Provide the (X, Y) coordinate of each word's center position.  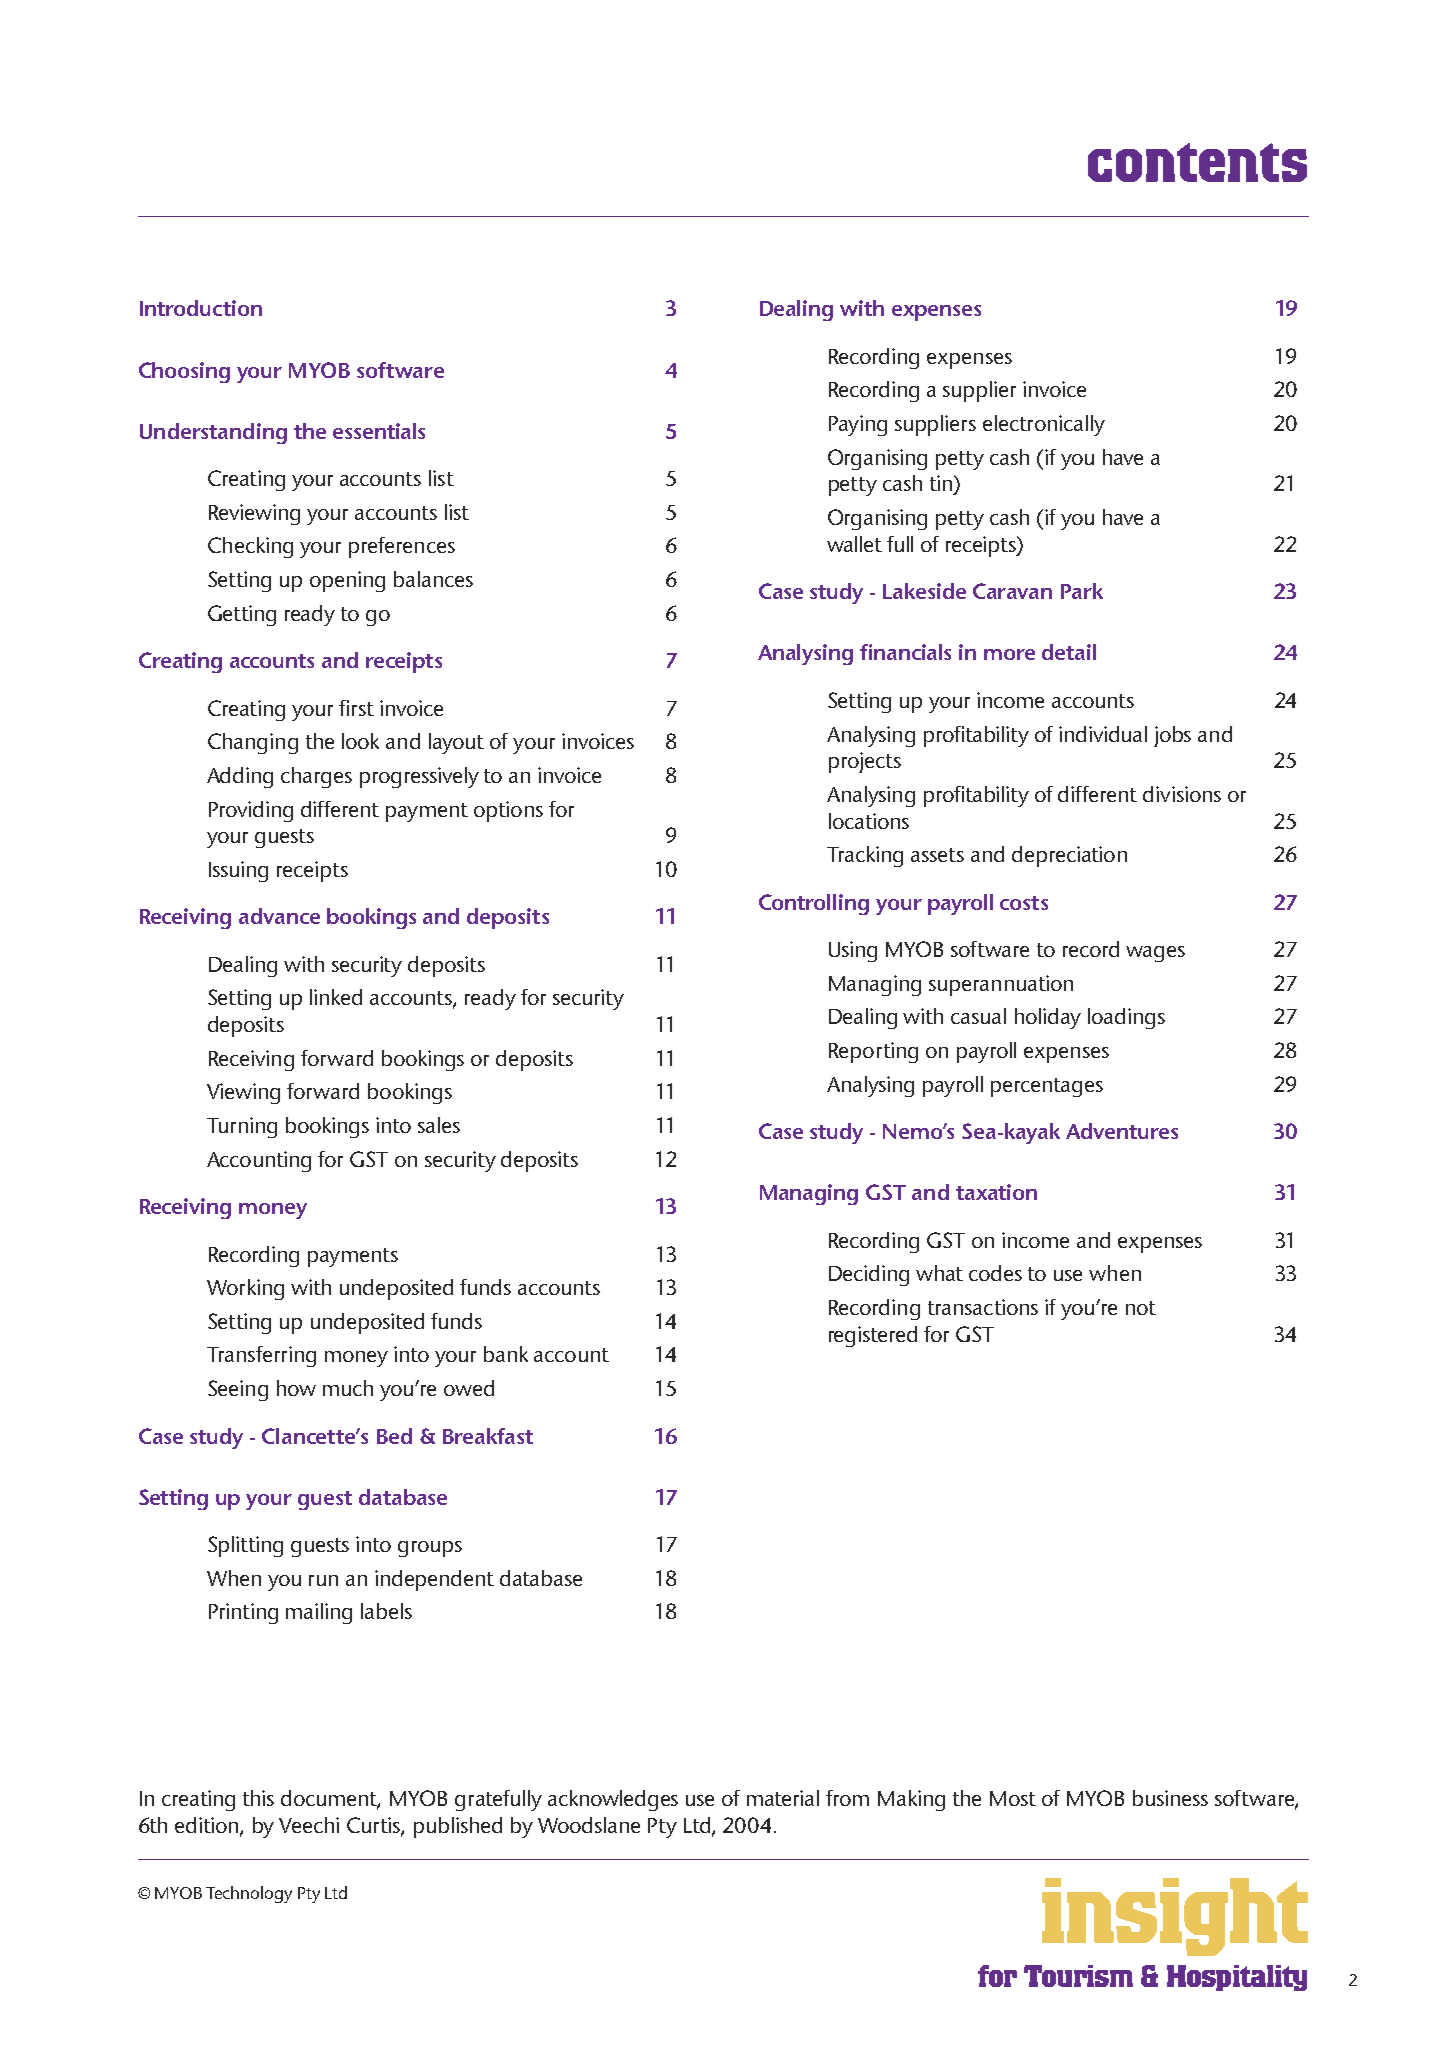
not (1141, 1308)
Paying (858, 425)
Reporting (873, 1052)
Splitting (245, 1546)
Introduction (201, 308)
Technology (249, 1894)
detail (1069, 652)
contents (1197, 162)
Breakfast (488, 1436)
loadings (1126, 1018)
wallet (854, 544)
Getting (242, 615)
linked (336, 997)
